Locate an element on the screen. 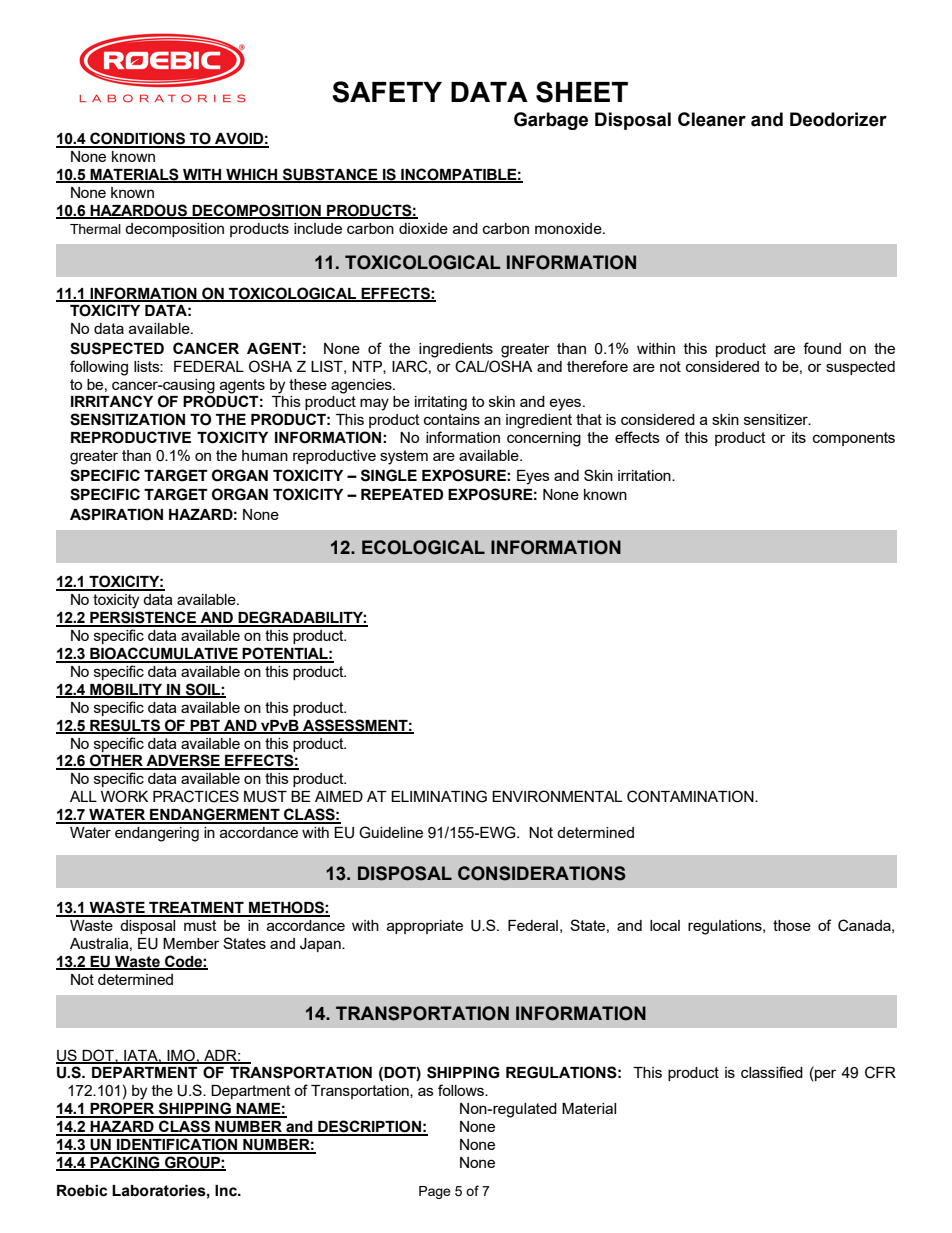 This screenshot has width=952, height=1233. Deodorizer is located at coordinates (838, 119).
